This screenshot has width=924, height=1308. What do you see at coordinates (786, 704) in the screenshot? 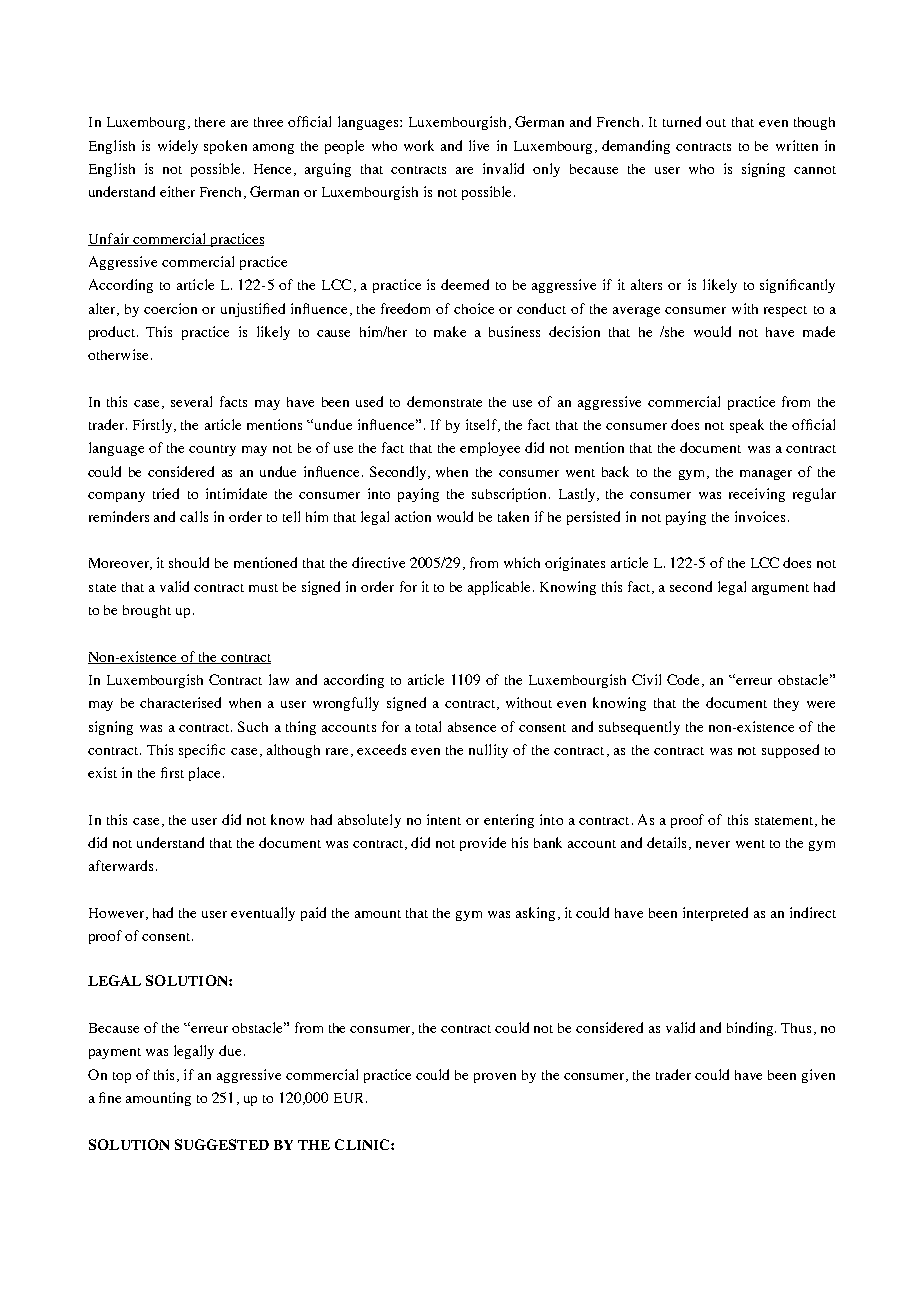
I see `they` at bounding box center [786, 704].
